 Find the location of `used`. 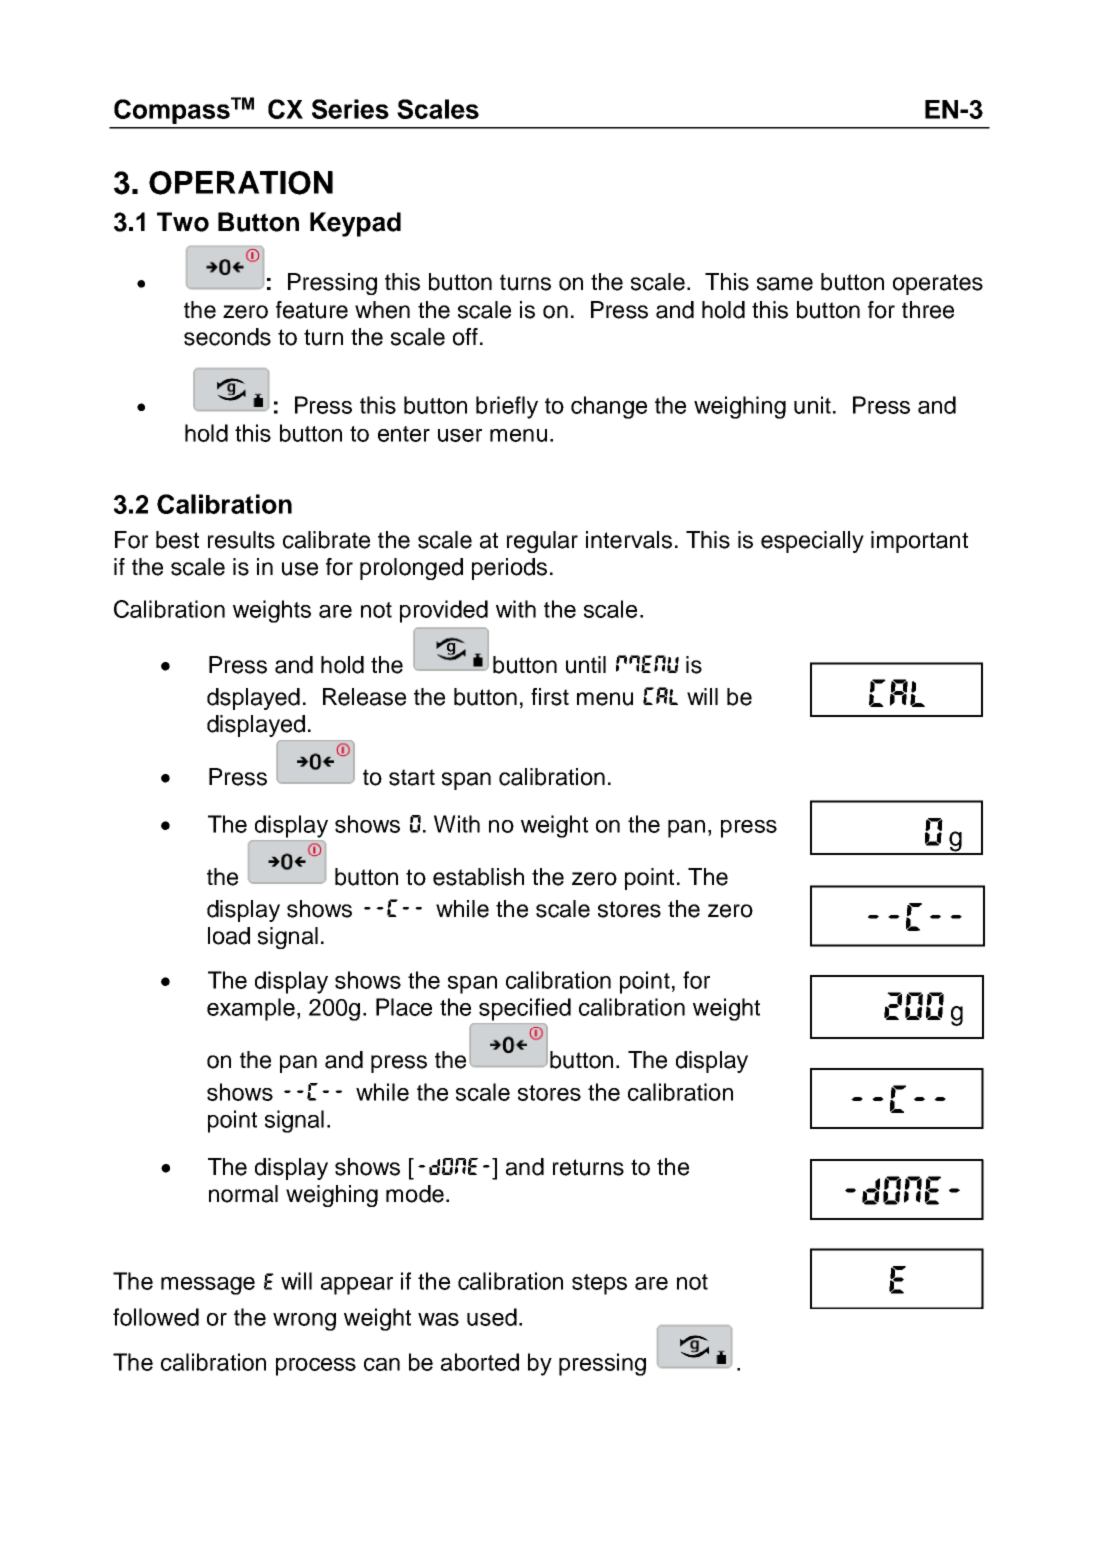

used is located at coordinates (492, 1317).
